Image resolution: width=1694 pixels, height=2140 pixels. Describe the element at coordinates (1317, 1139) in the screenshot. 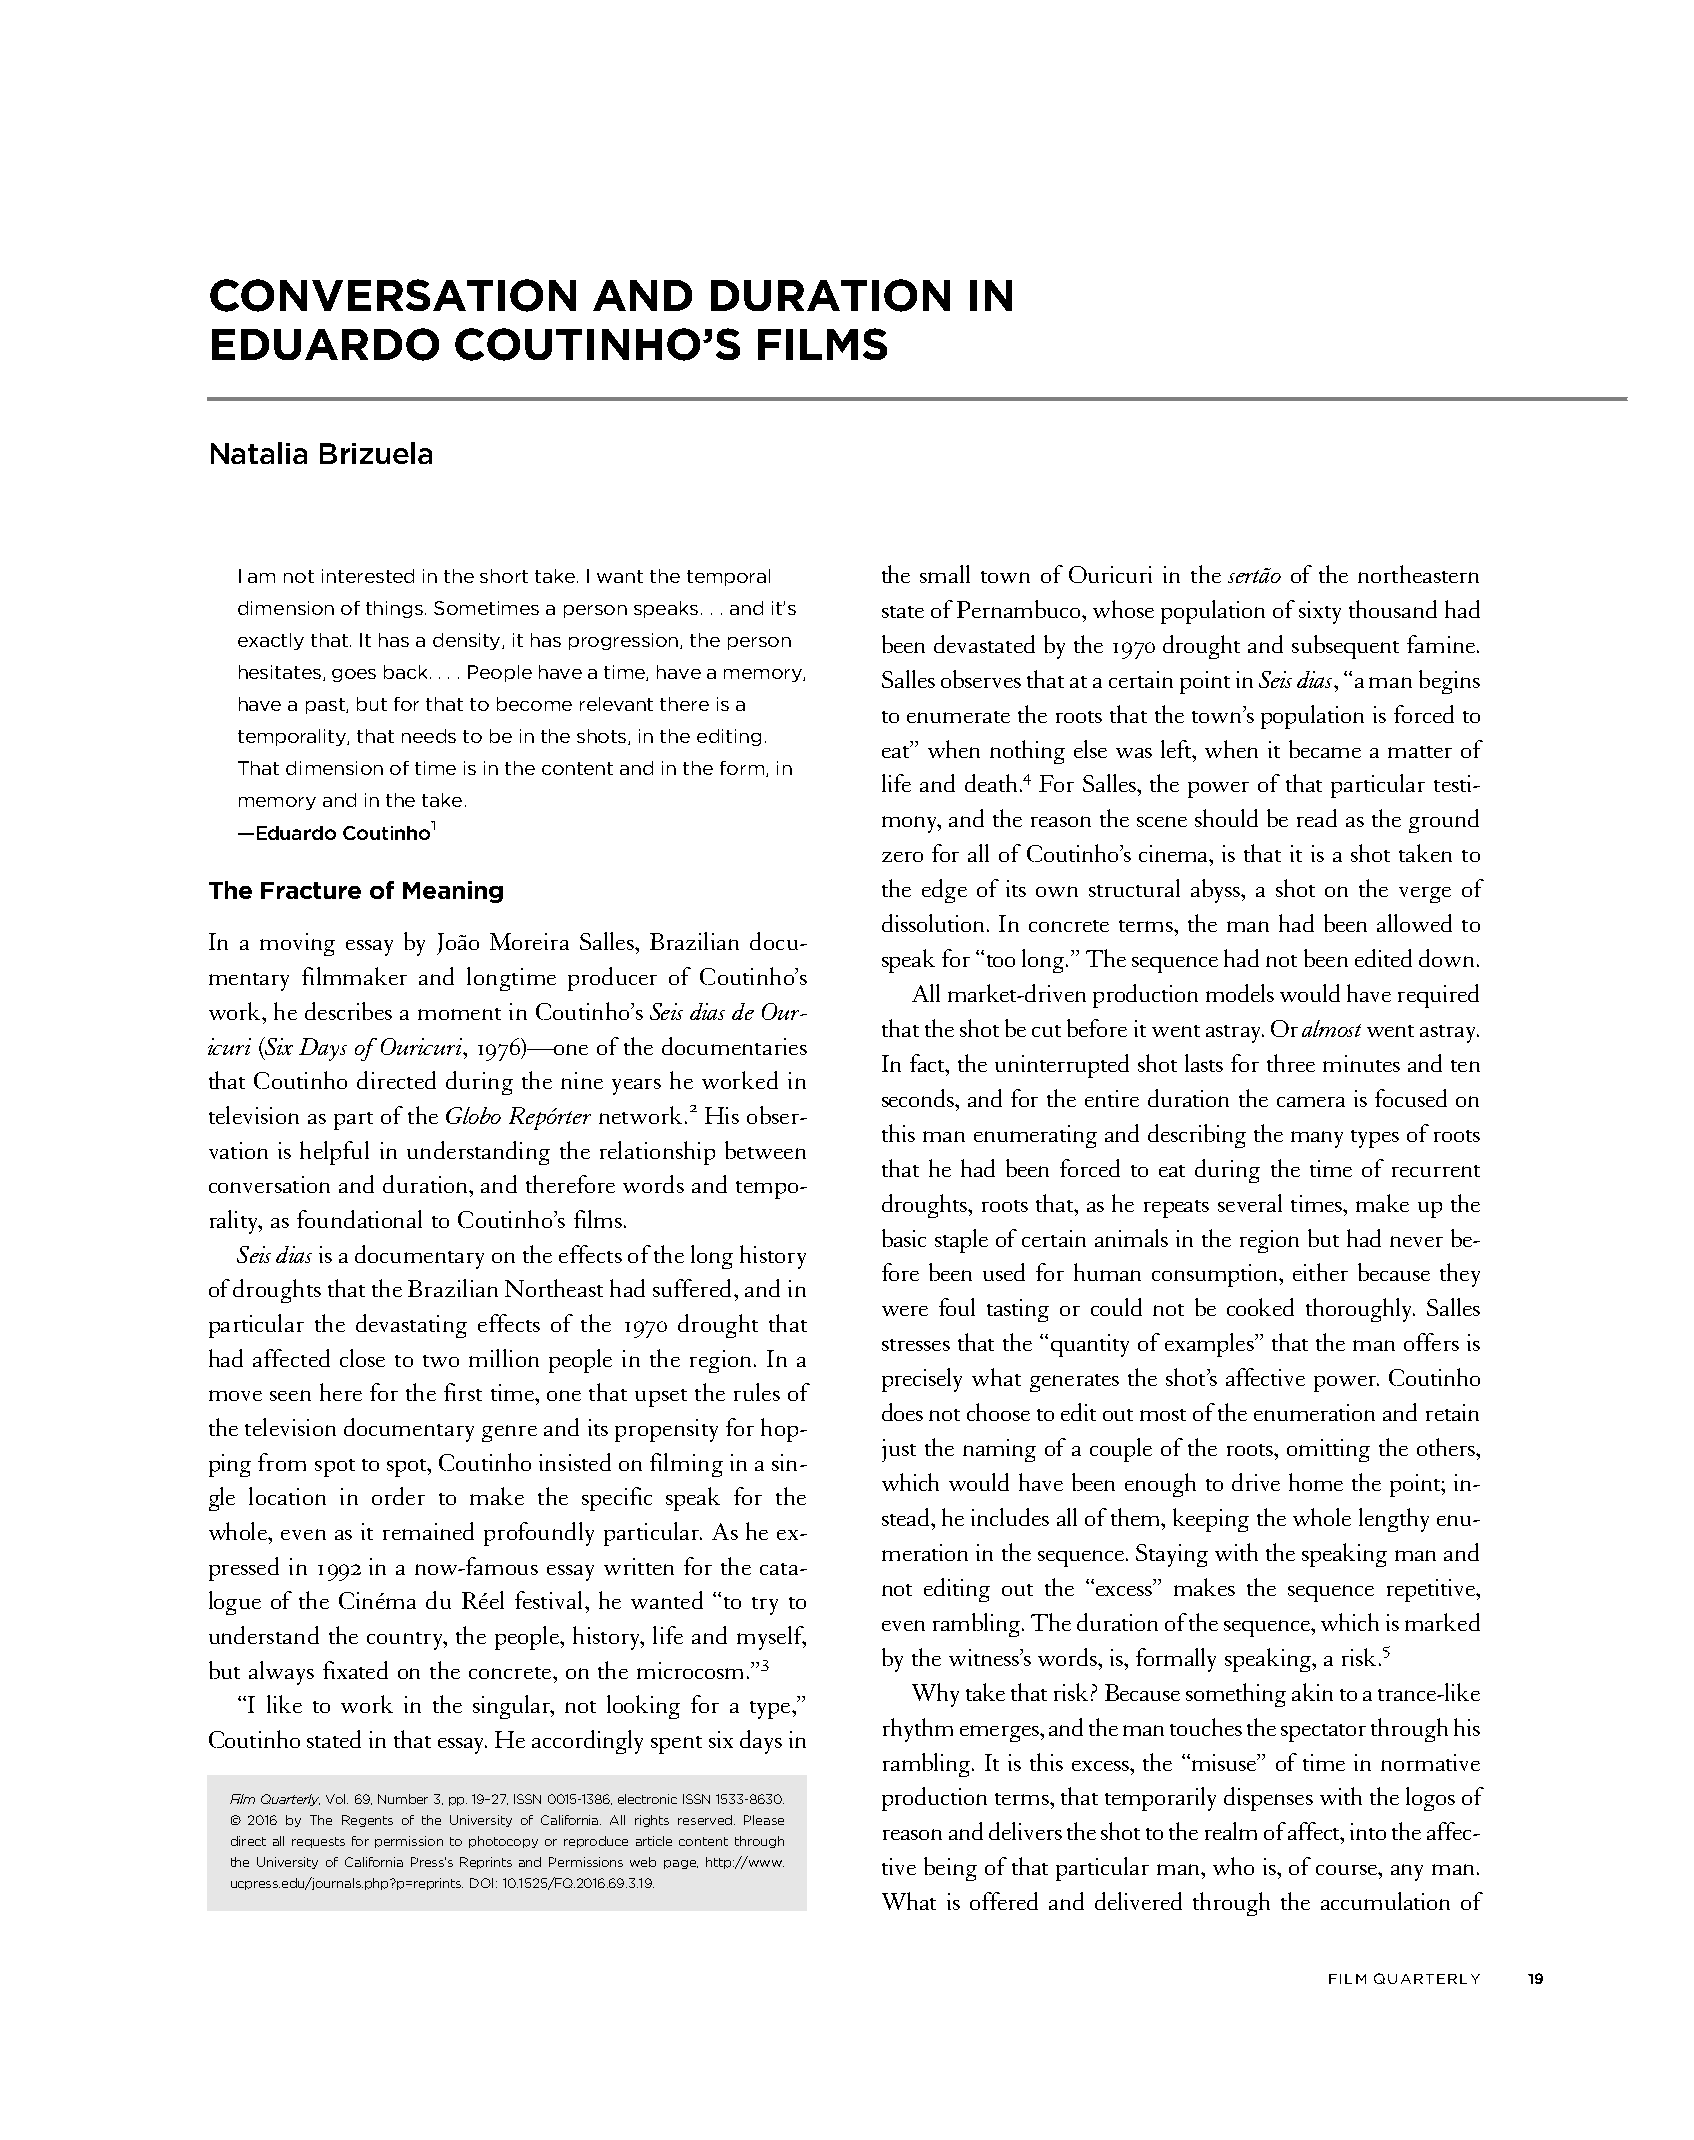

I see `many` at that location.
